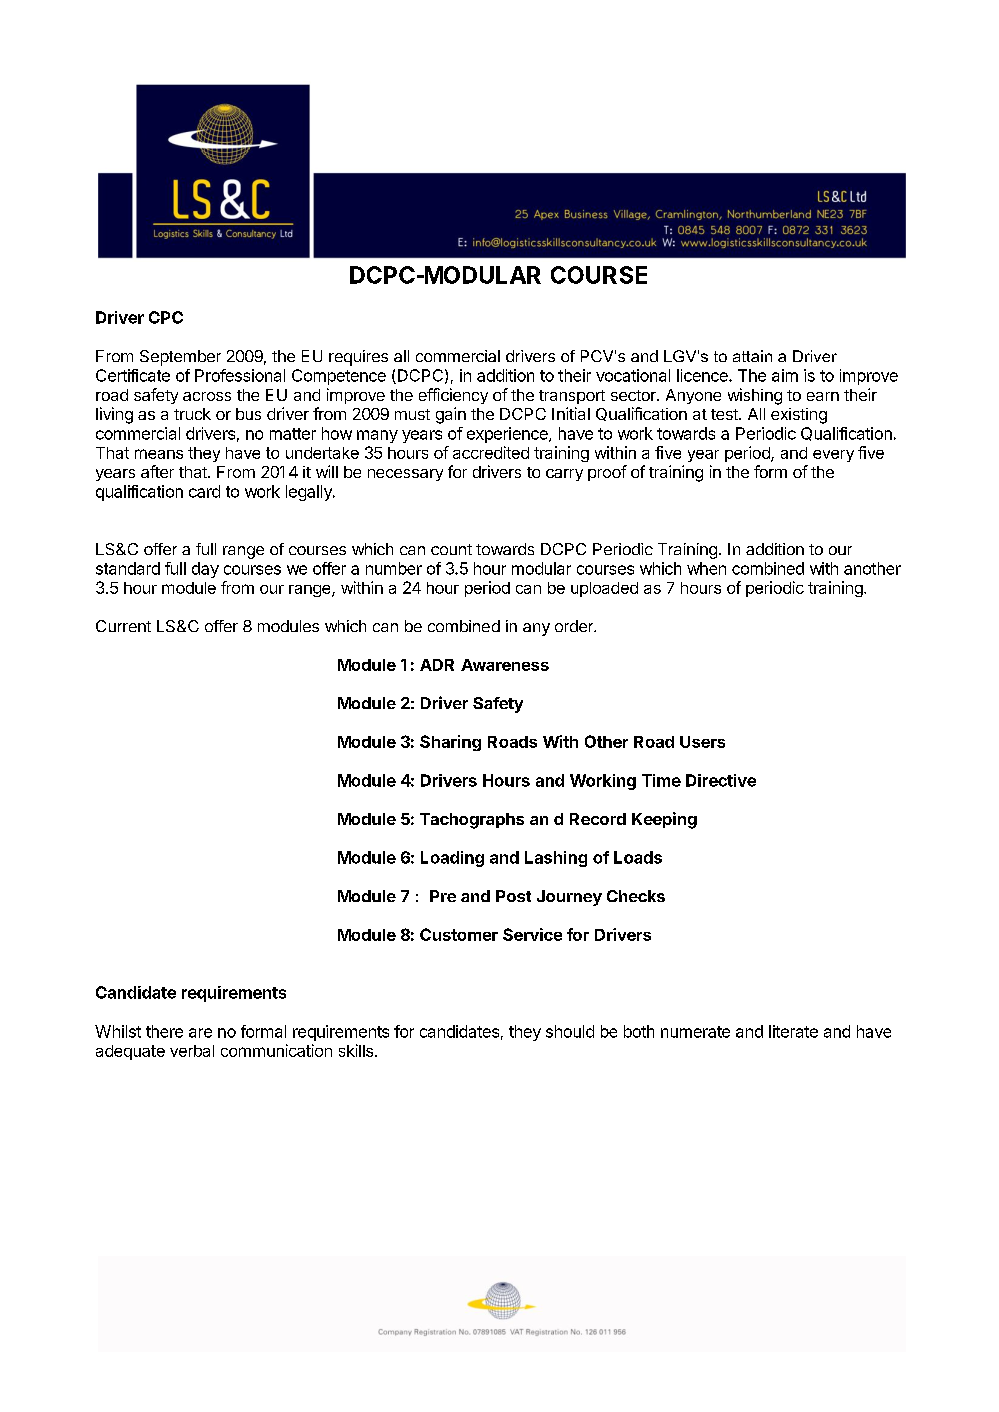 The height and width of the screenshot is (1412, 999). What do you see at coordinates (240, 375) in the screenshot?
I see `Professional` at bounding box center [240, 375].
